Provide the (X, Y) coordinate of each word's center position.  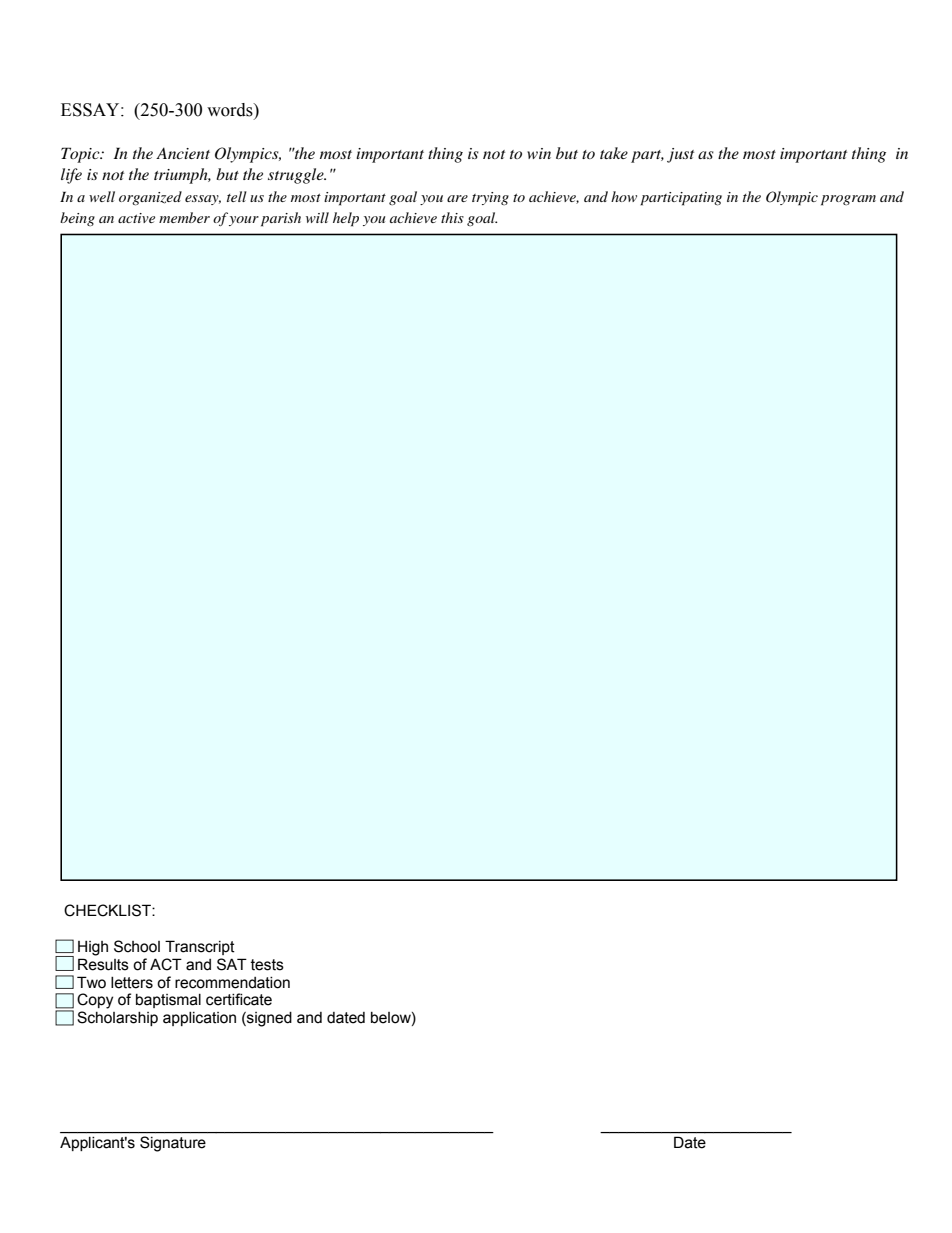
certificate (239, 999)
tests (267, 965)
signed (268, 1019)
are (457, 198)
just (680, 155)
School (137, 946)
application (199, 1019)
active (136, 218)
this (452, 217)
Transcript (200, 947)
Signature (173, 1144)
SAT (232, 964)
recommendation (232, 983)
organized (150, 198)
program (848, 200)
